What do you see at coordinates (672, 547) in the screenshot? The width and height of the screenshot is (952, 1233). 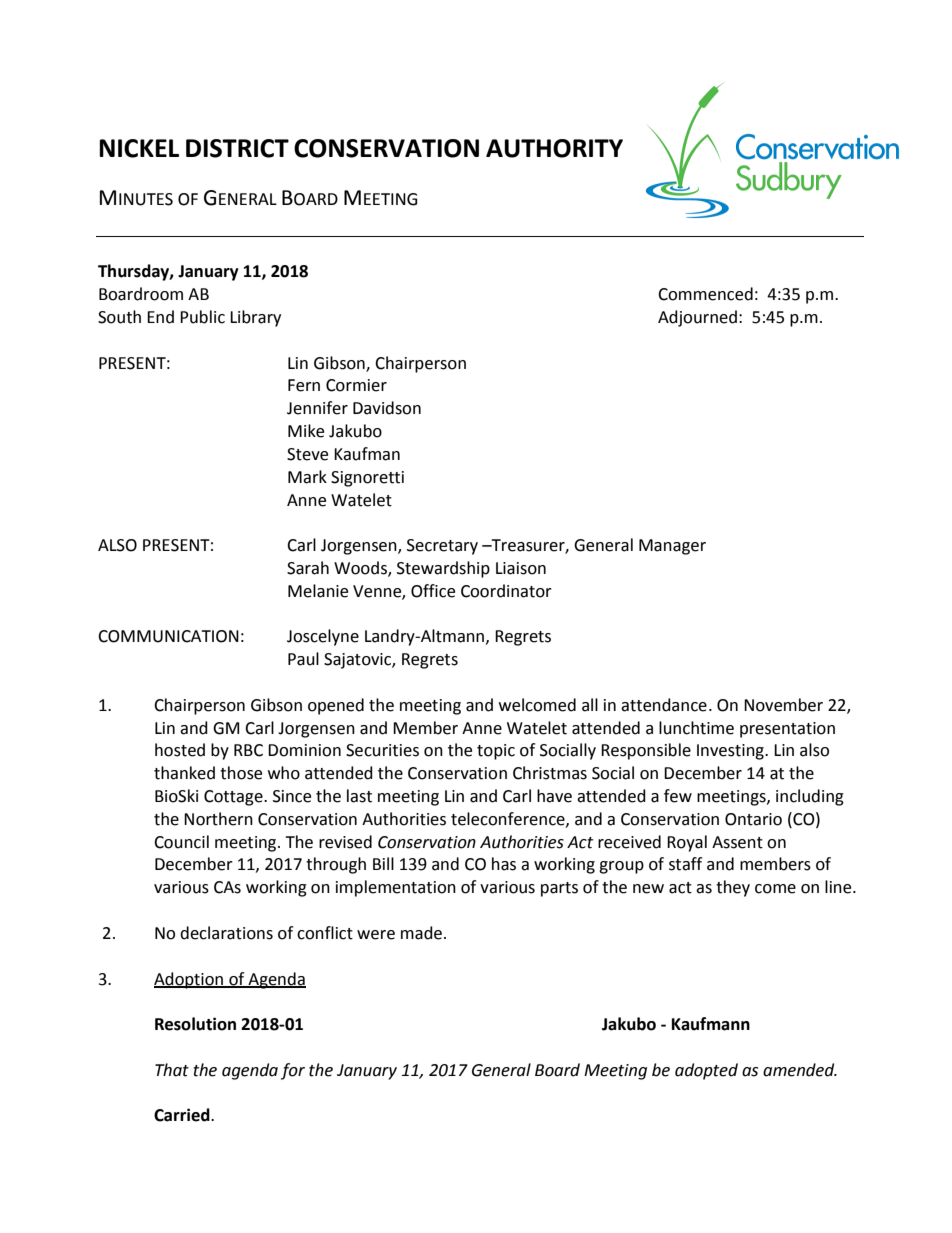 I see `Manager` at bounding box center [672, 547].
